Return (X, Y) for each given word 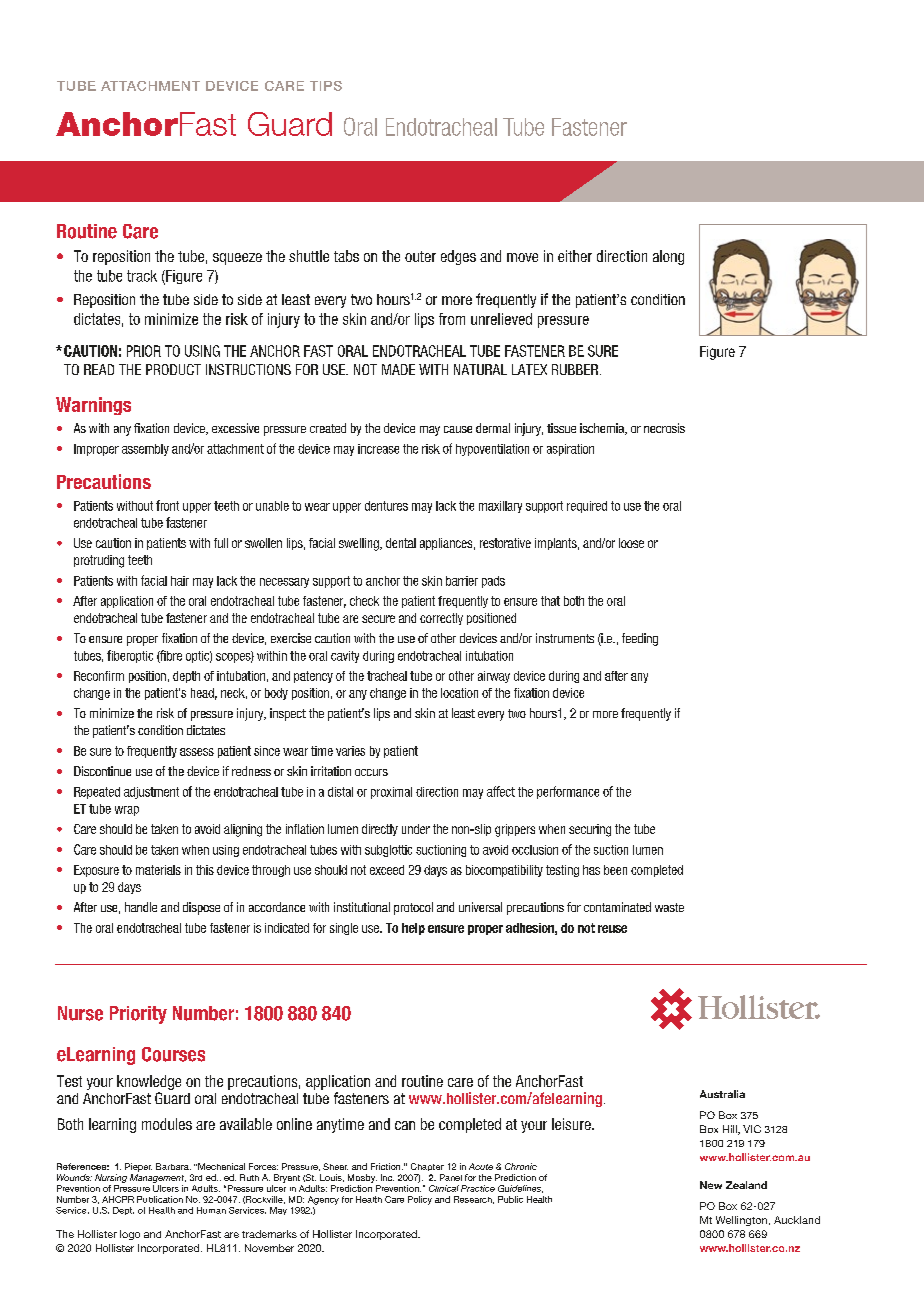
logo (130, 1235)
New (711, 1185)
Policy (420, 1200)
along (668, 257)
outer (420, 256)
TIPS (326, 86)
